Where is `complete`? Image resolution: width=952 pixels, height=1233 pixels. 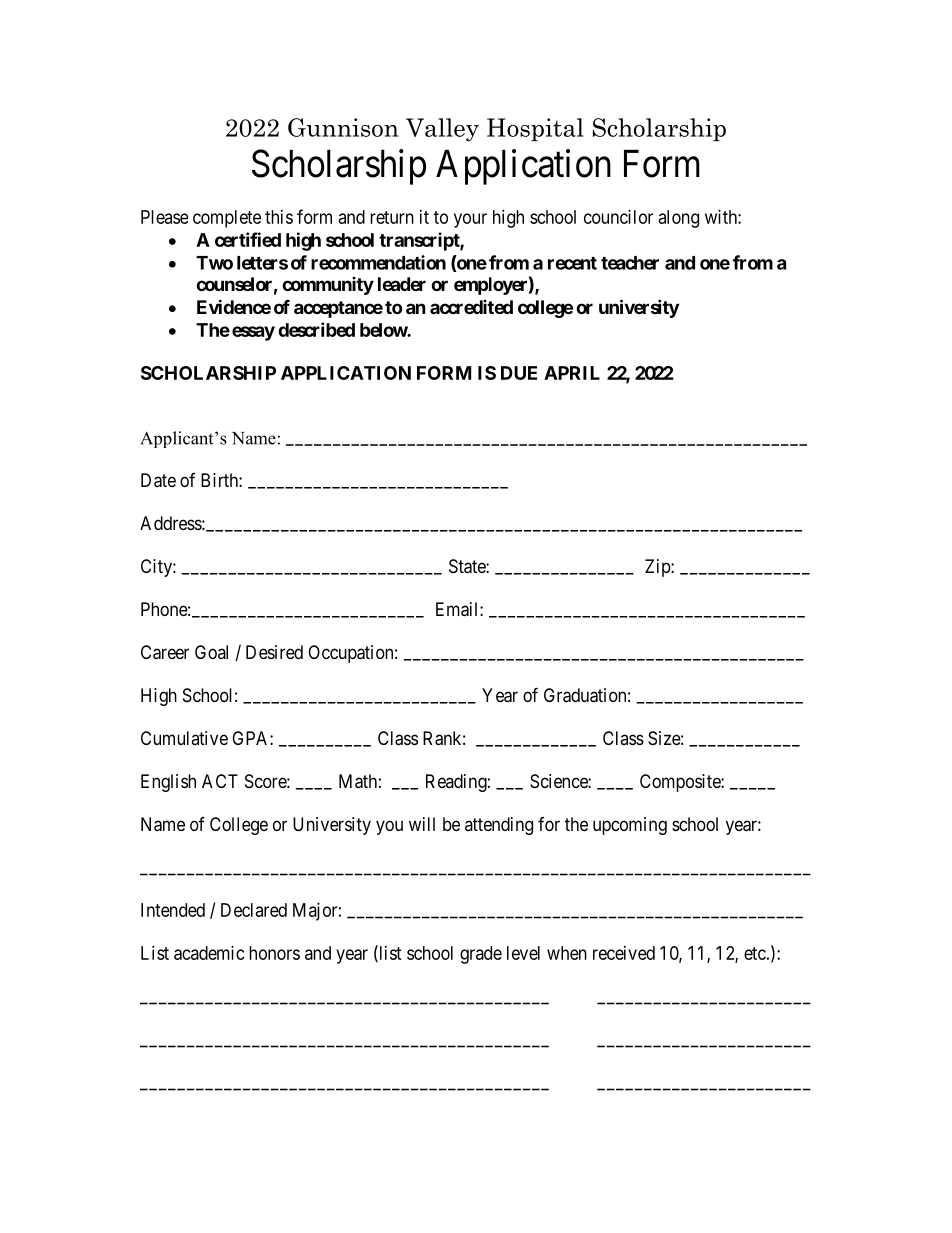
complete is located at coordinates (227, 219).
